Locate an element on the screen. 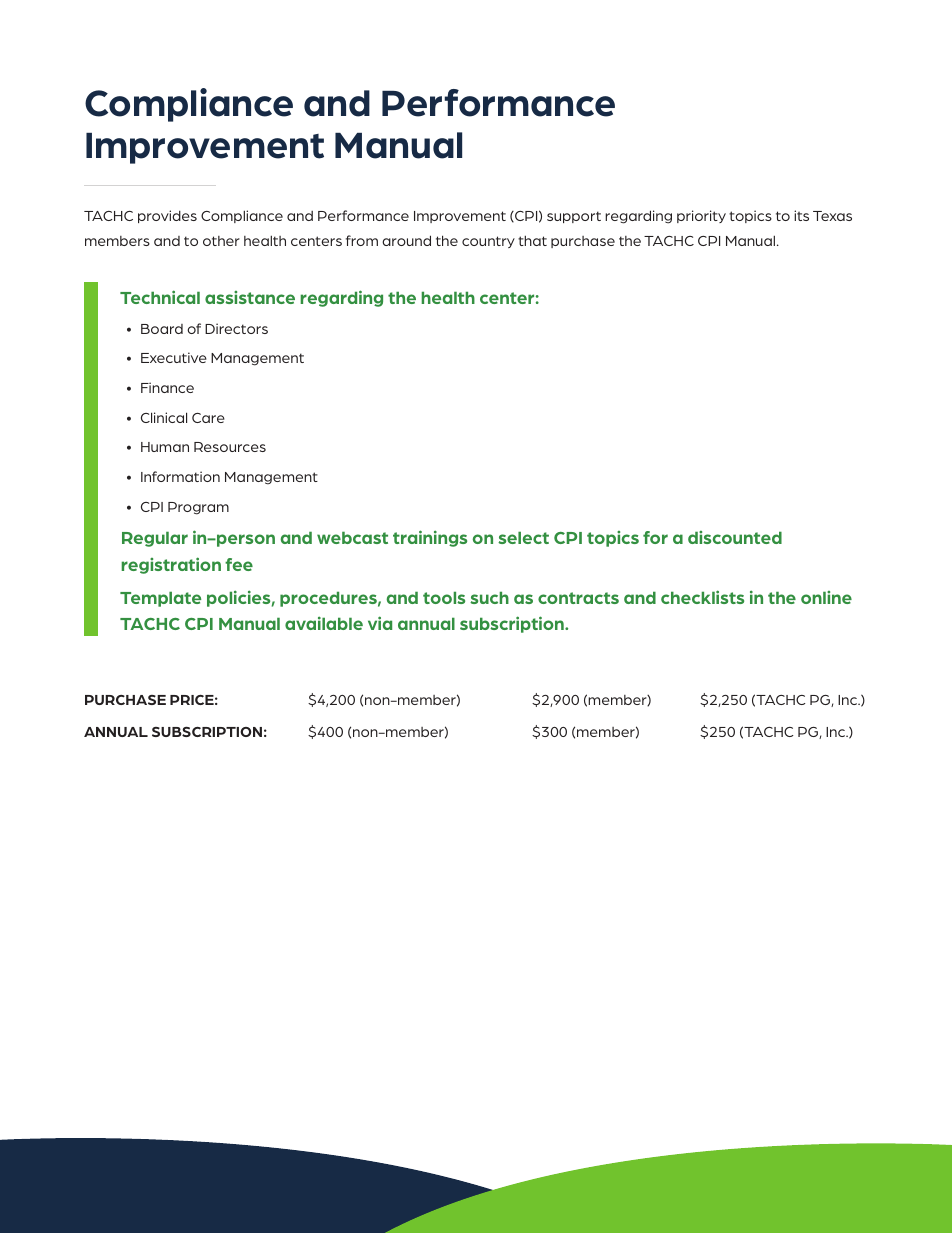 Image resolution: width=952 pixels, height=1233 pixels. Care is located at coordinates (208, 418).
